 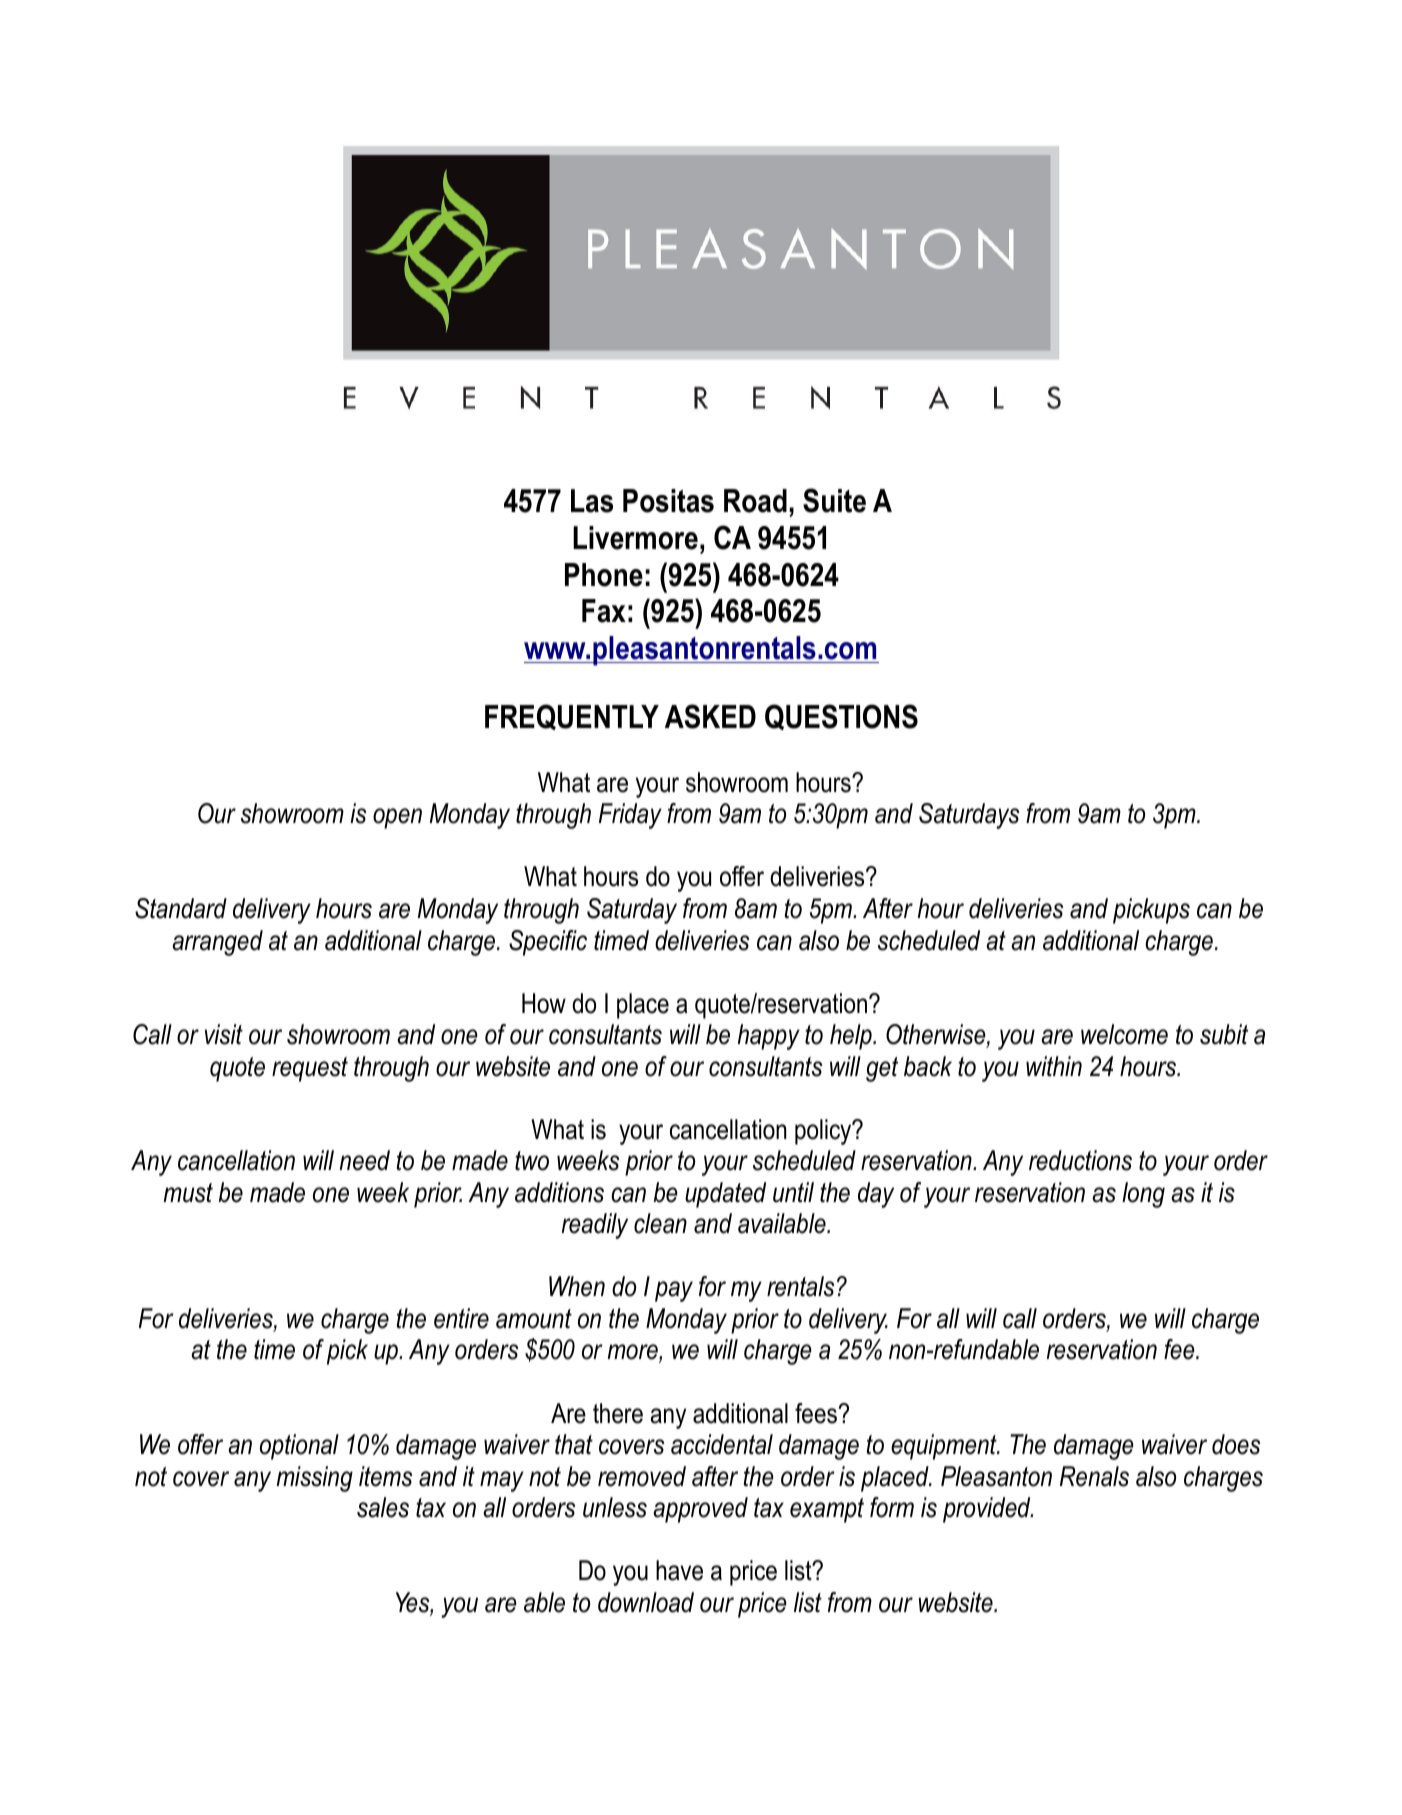 I want to click on sales, so click(x=383, y=1507).
